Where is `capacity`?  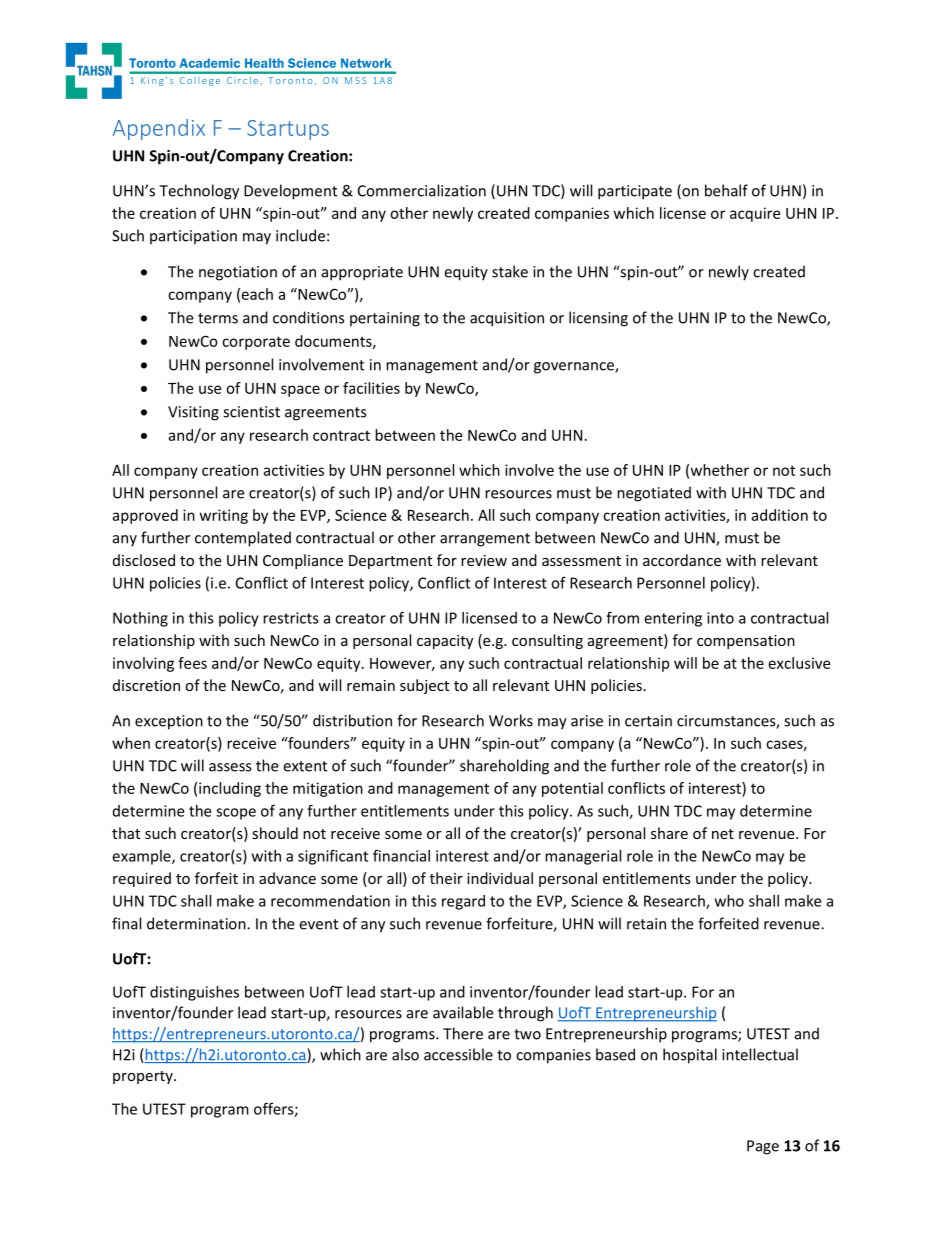 capacity is located at coordinates (445, 642).
